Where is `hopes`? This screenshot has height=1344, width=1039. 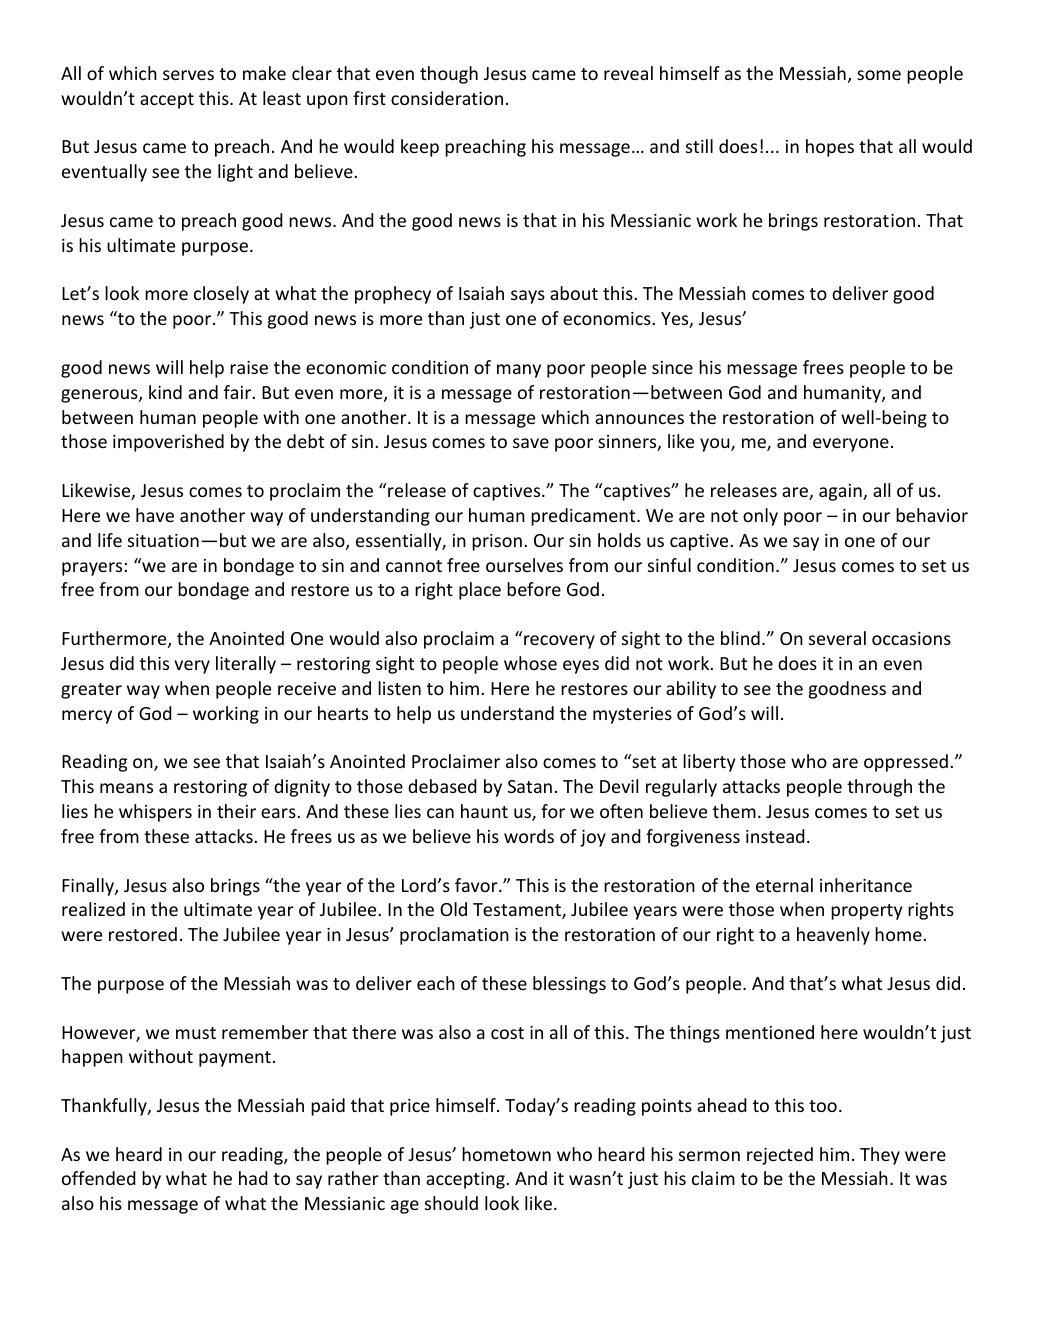 hopes is located at coordinates (830, 148).
